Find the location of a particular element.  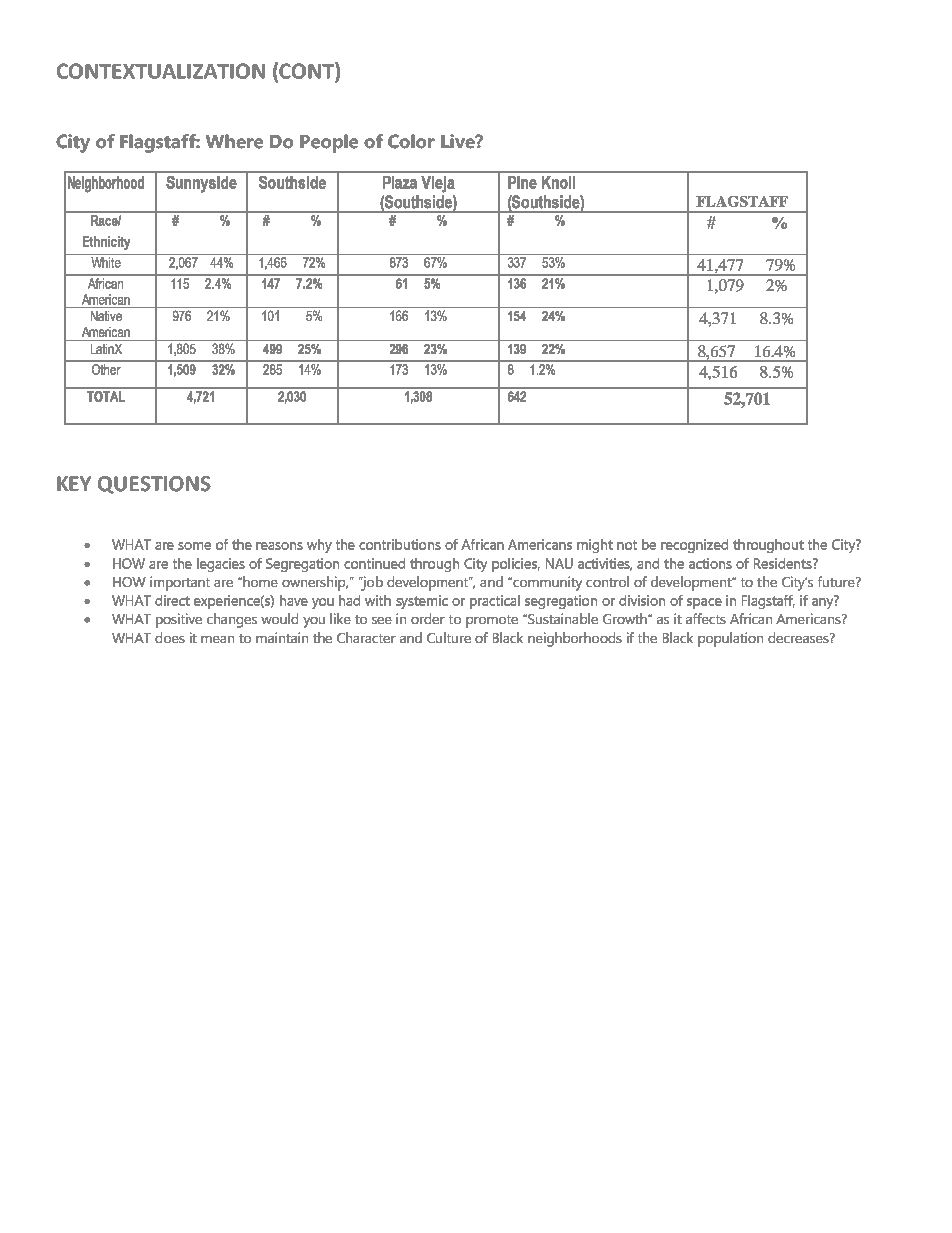

Pine is located at coordinates (522, 182).
